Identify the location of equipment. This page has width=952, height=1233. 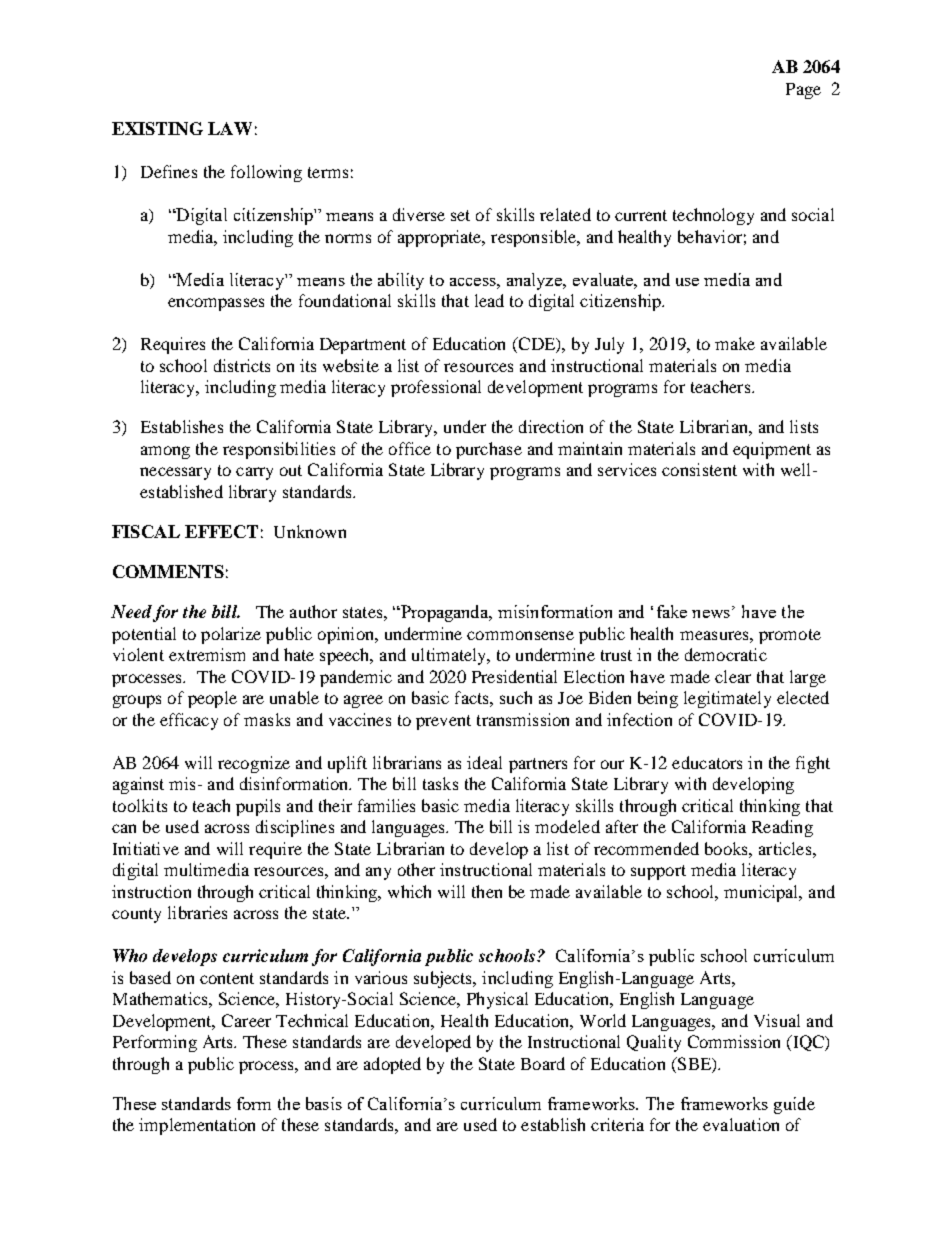
(772, 450).
